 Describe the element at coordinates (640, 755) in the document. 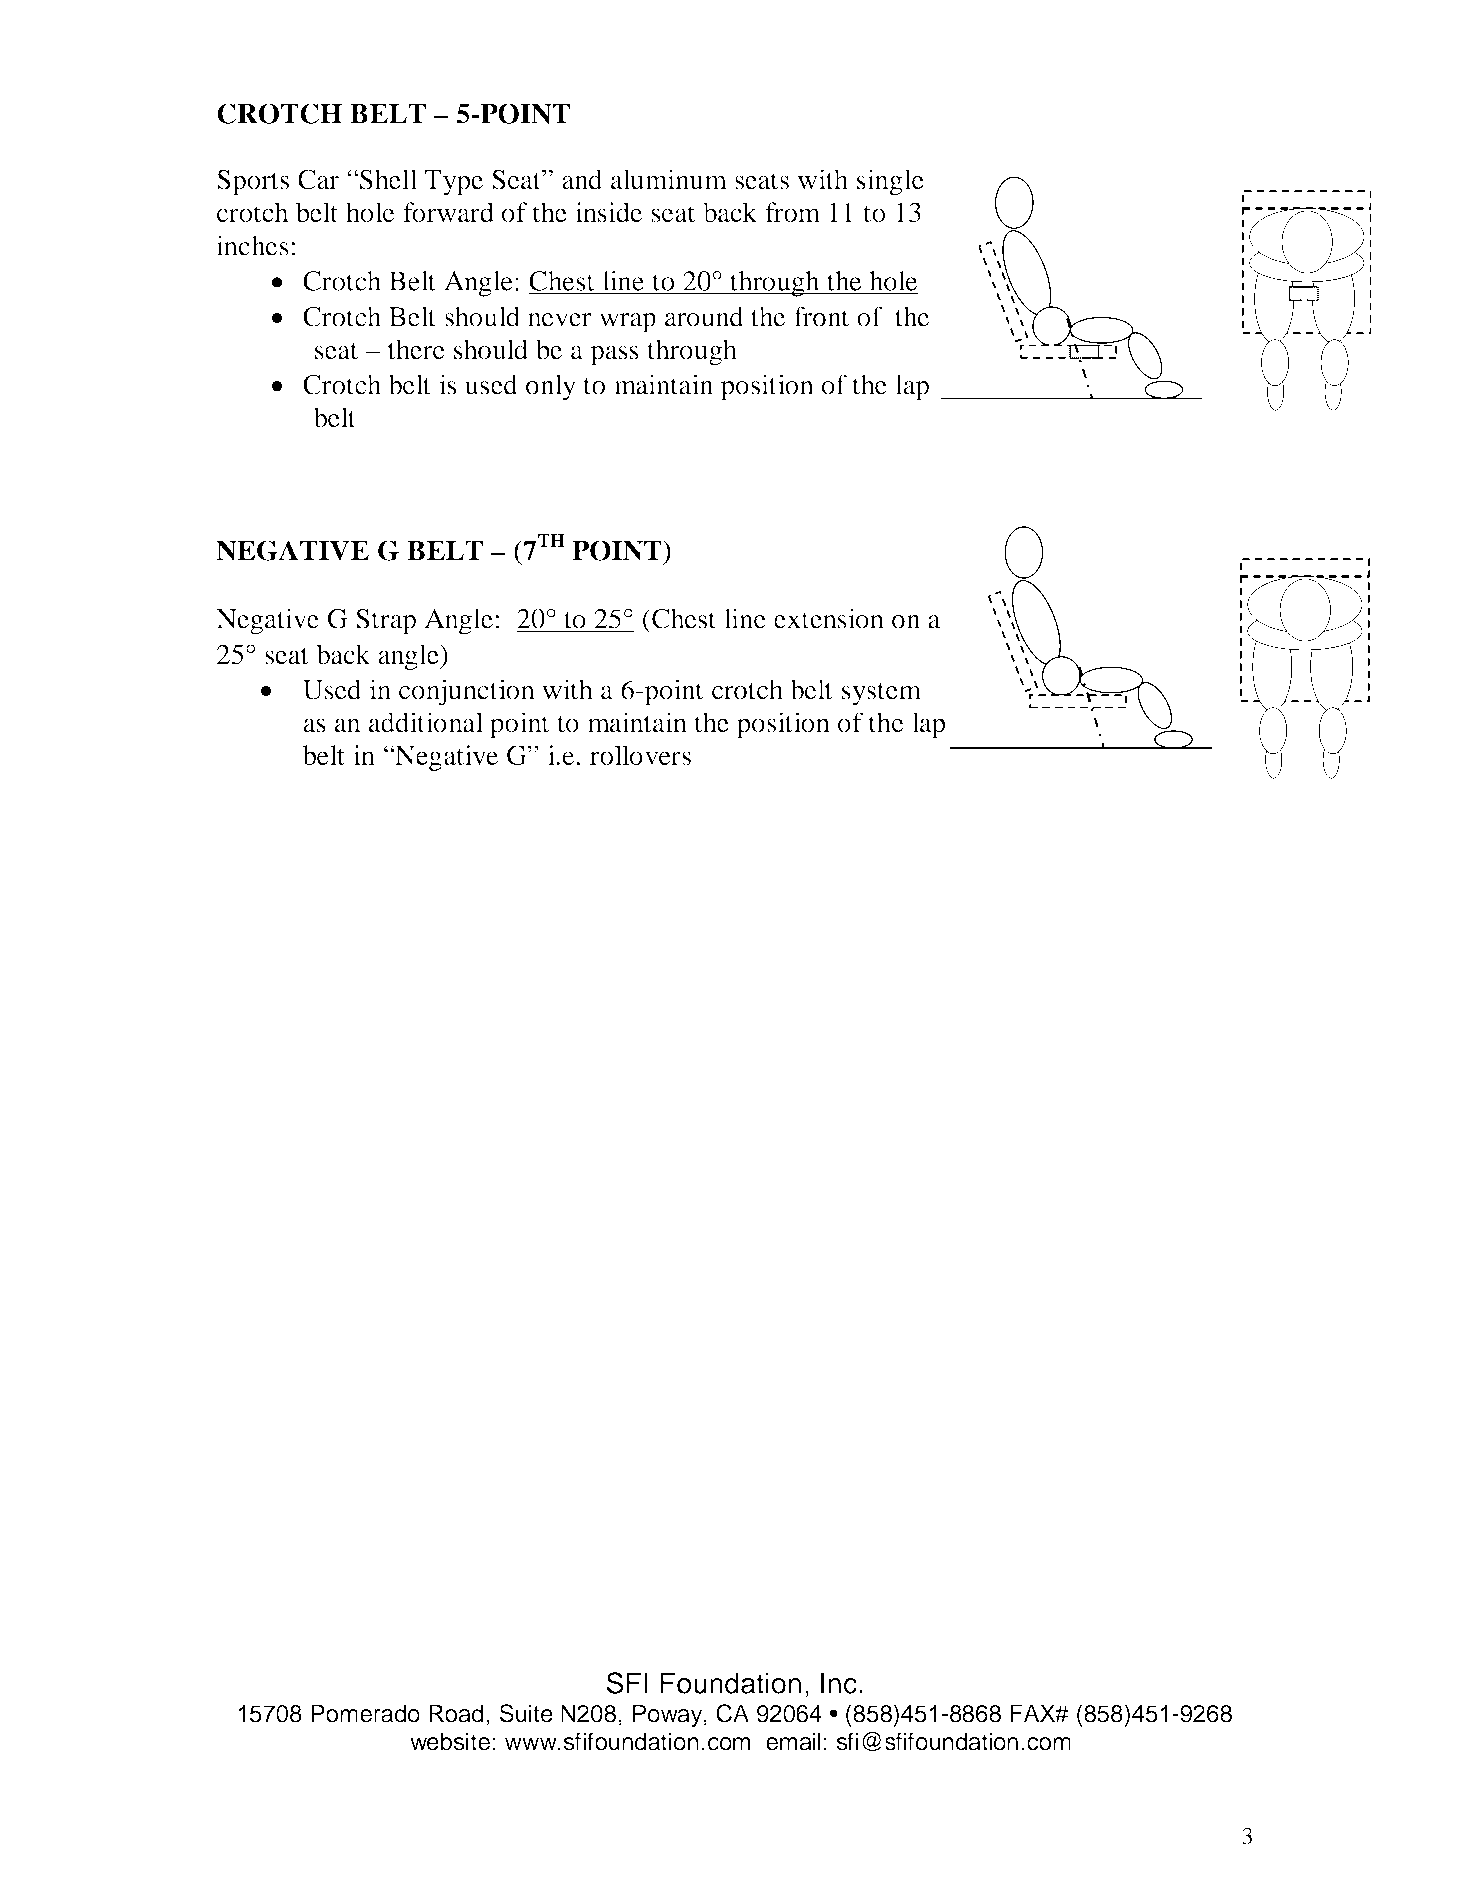

I see `rollovers` at that location.
